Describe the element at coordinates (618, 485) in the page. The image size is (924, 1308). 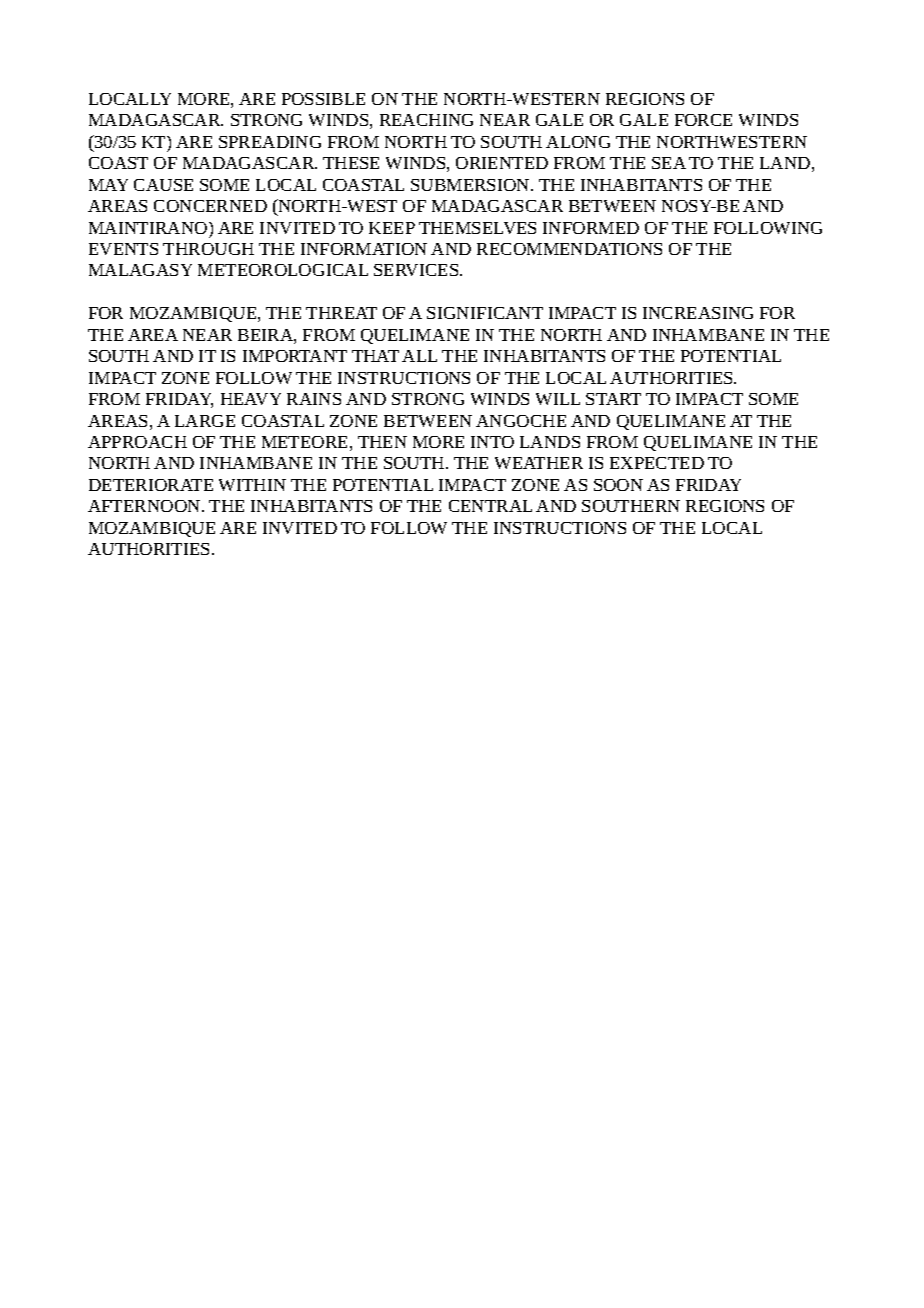
I see `SOON` at that location.
